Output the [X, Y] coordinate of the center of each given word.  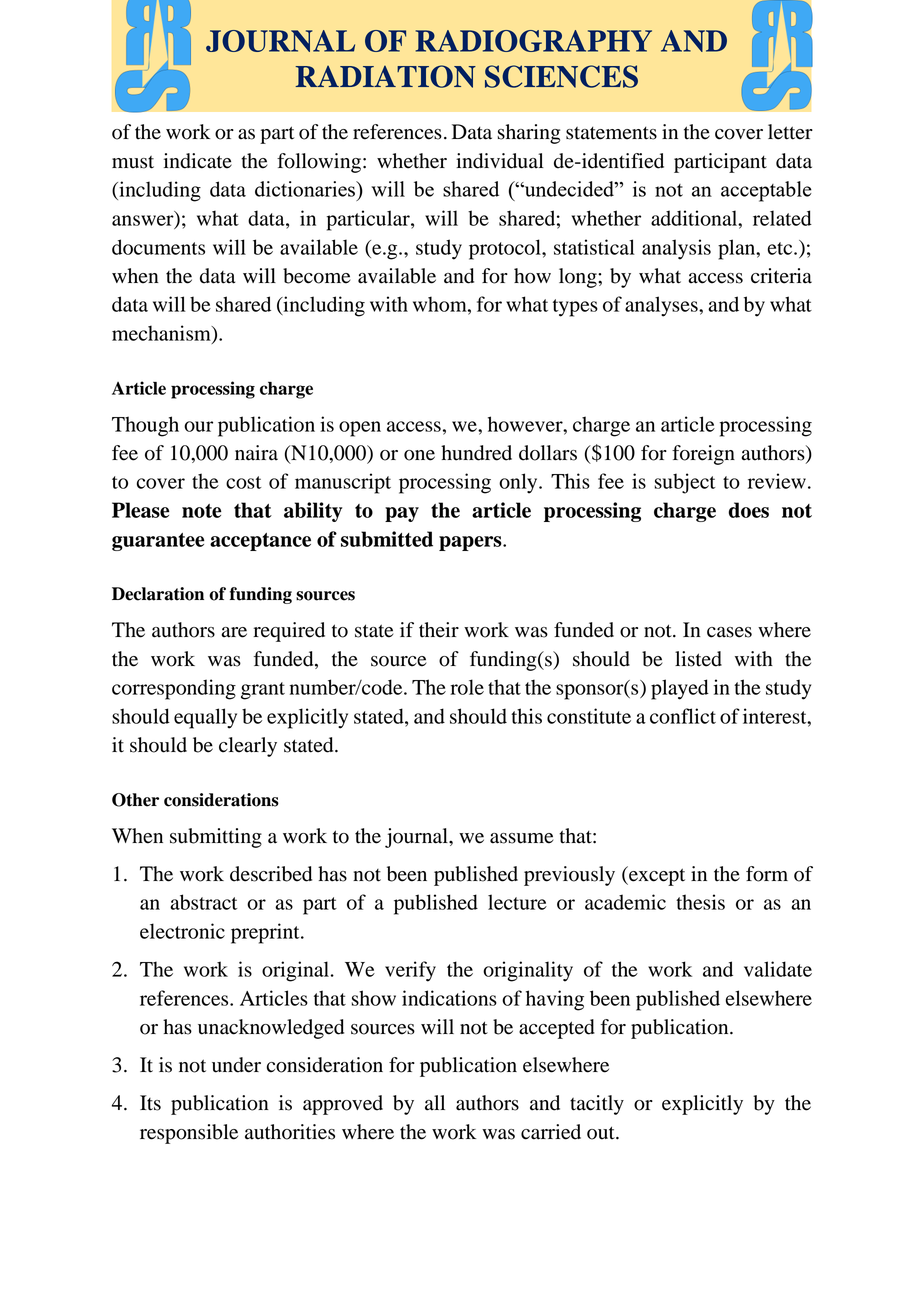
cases [729, 632]
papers [471, 543]
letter [790, 132]
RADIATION [386, 76]
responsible [189, 1134]
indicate [198, 161]
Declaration [158, 594]
